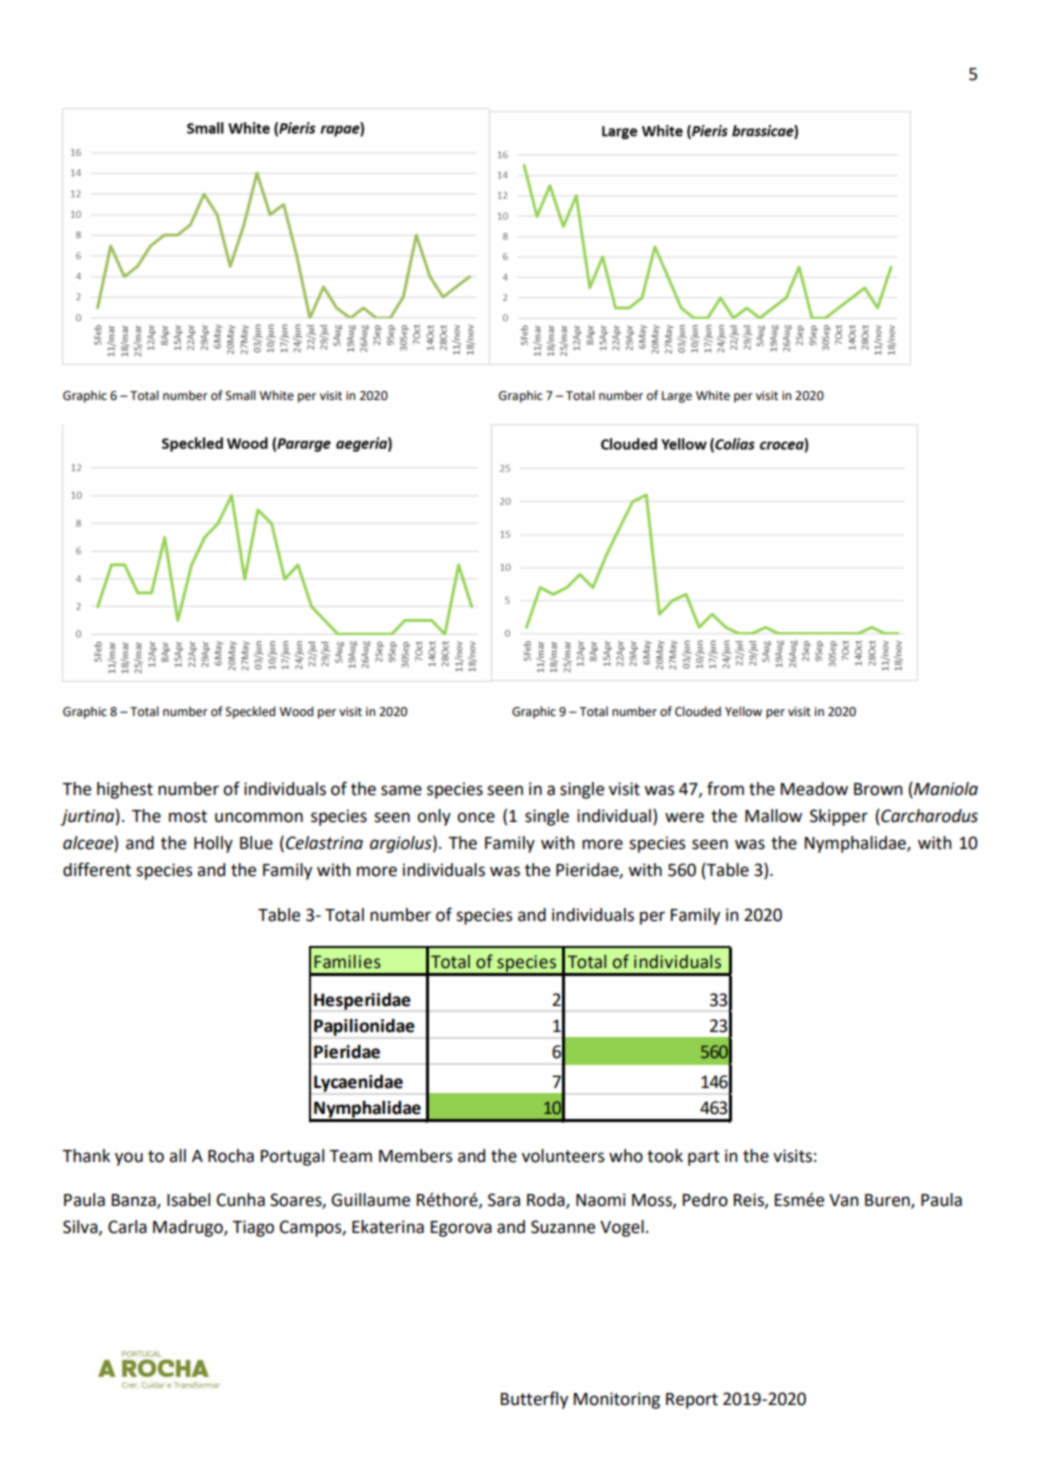 The image size is (1041, 1472). Describe the element at coordinates (743, 711) in the screenshot. I see `Yellow` at that location.
